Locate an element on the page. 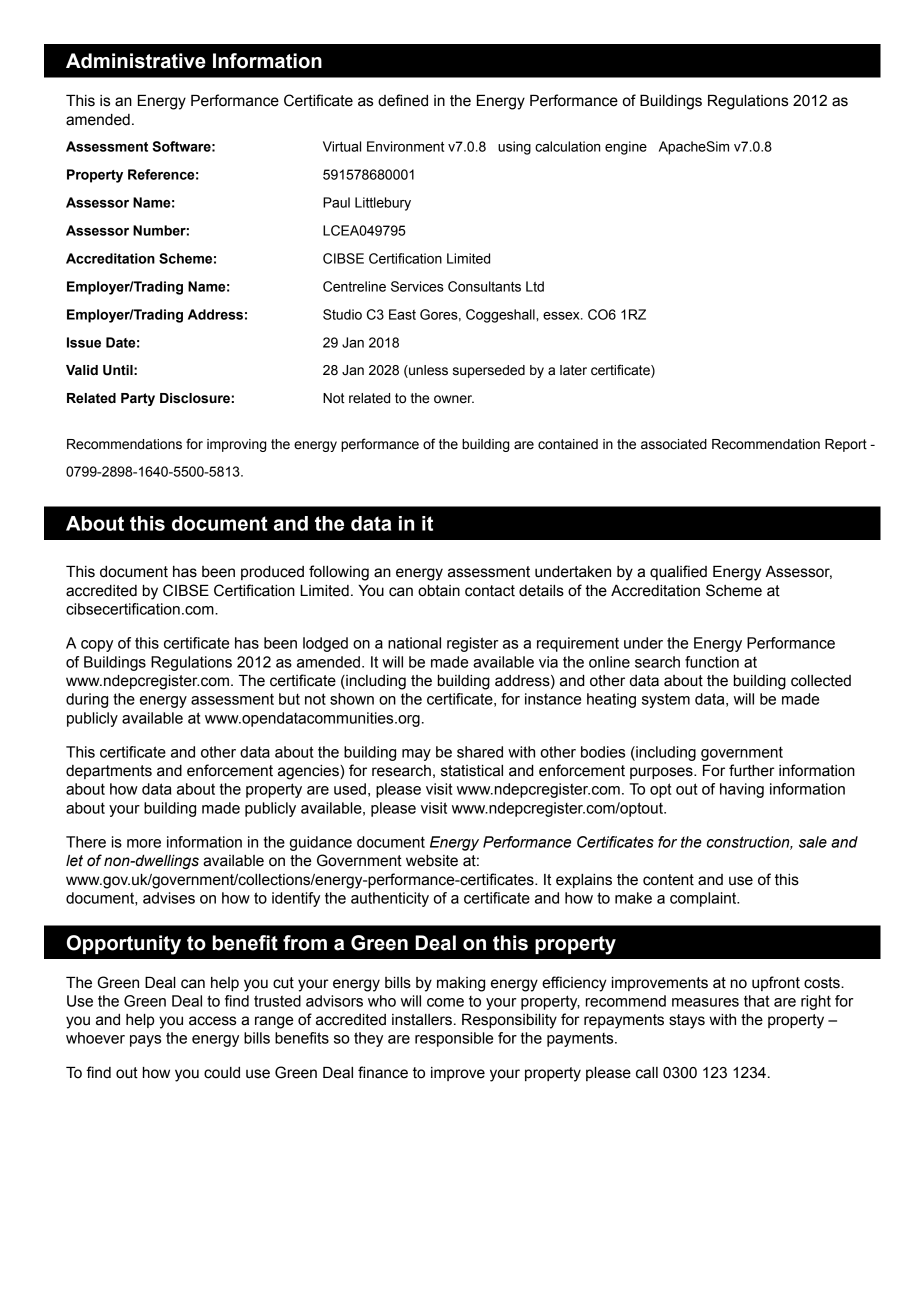 The height and width of the document is (1308, 924). engine is located at coordinates (626, 148).
